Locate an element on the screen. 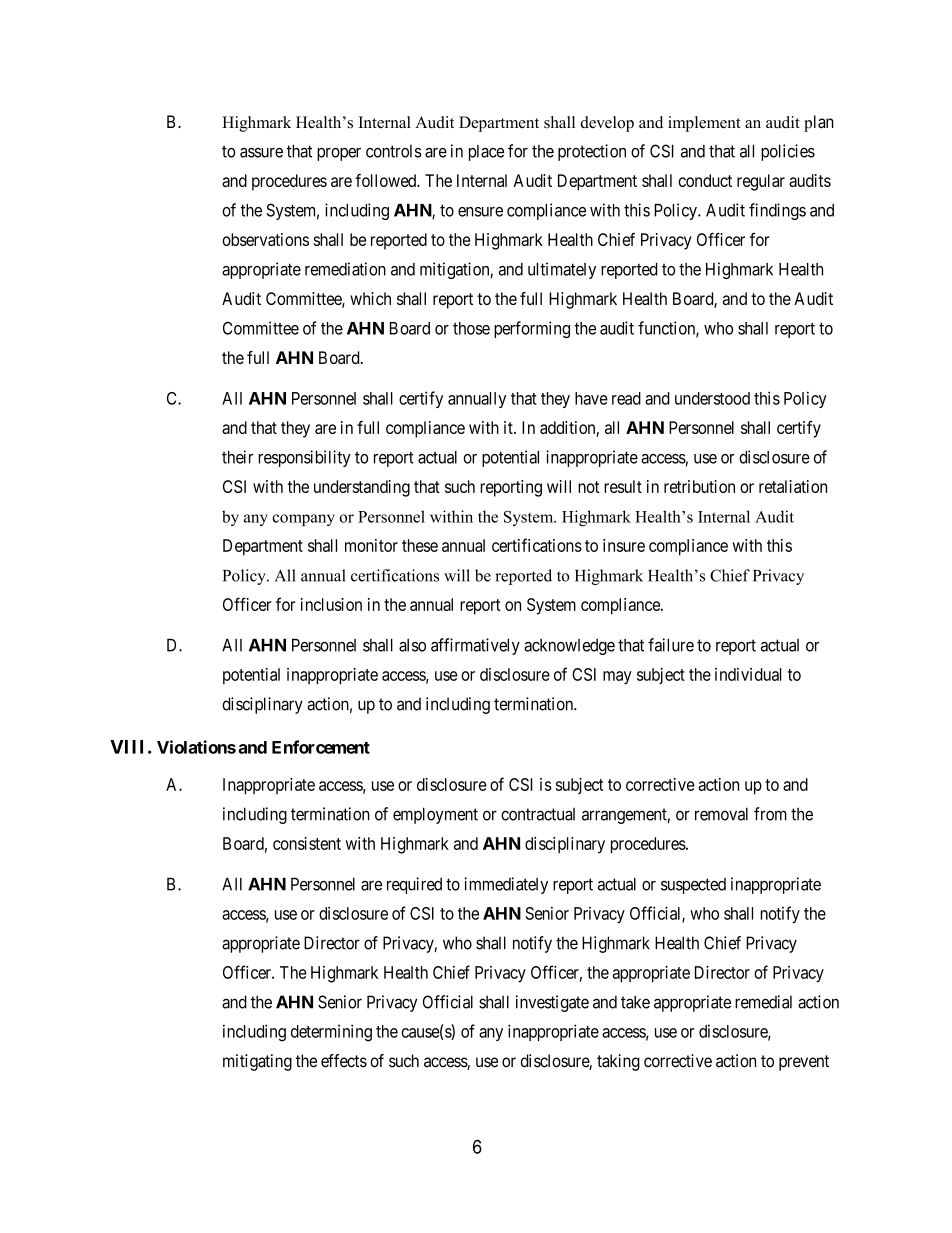 This screenshot has width=952, height=1233. employment is located at coordinates (435, 815).
